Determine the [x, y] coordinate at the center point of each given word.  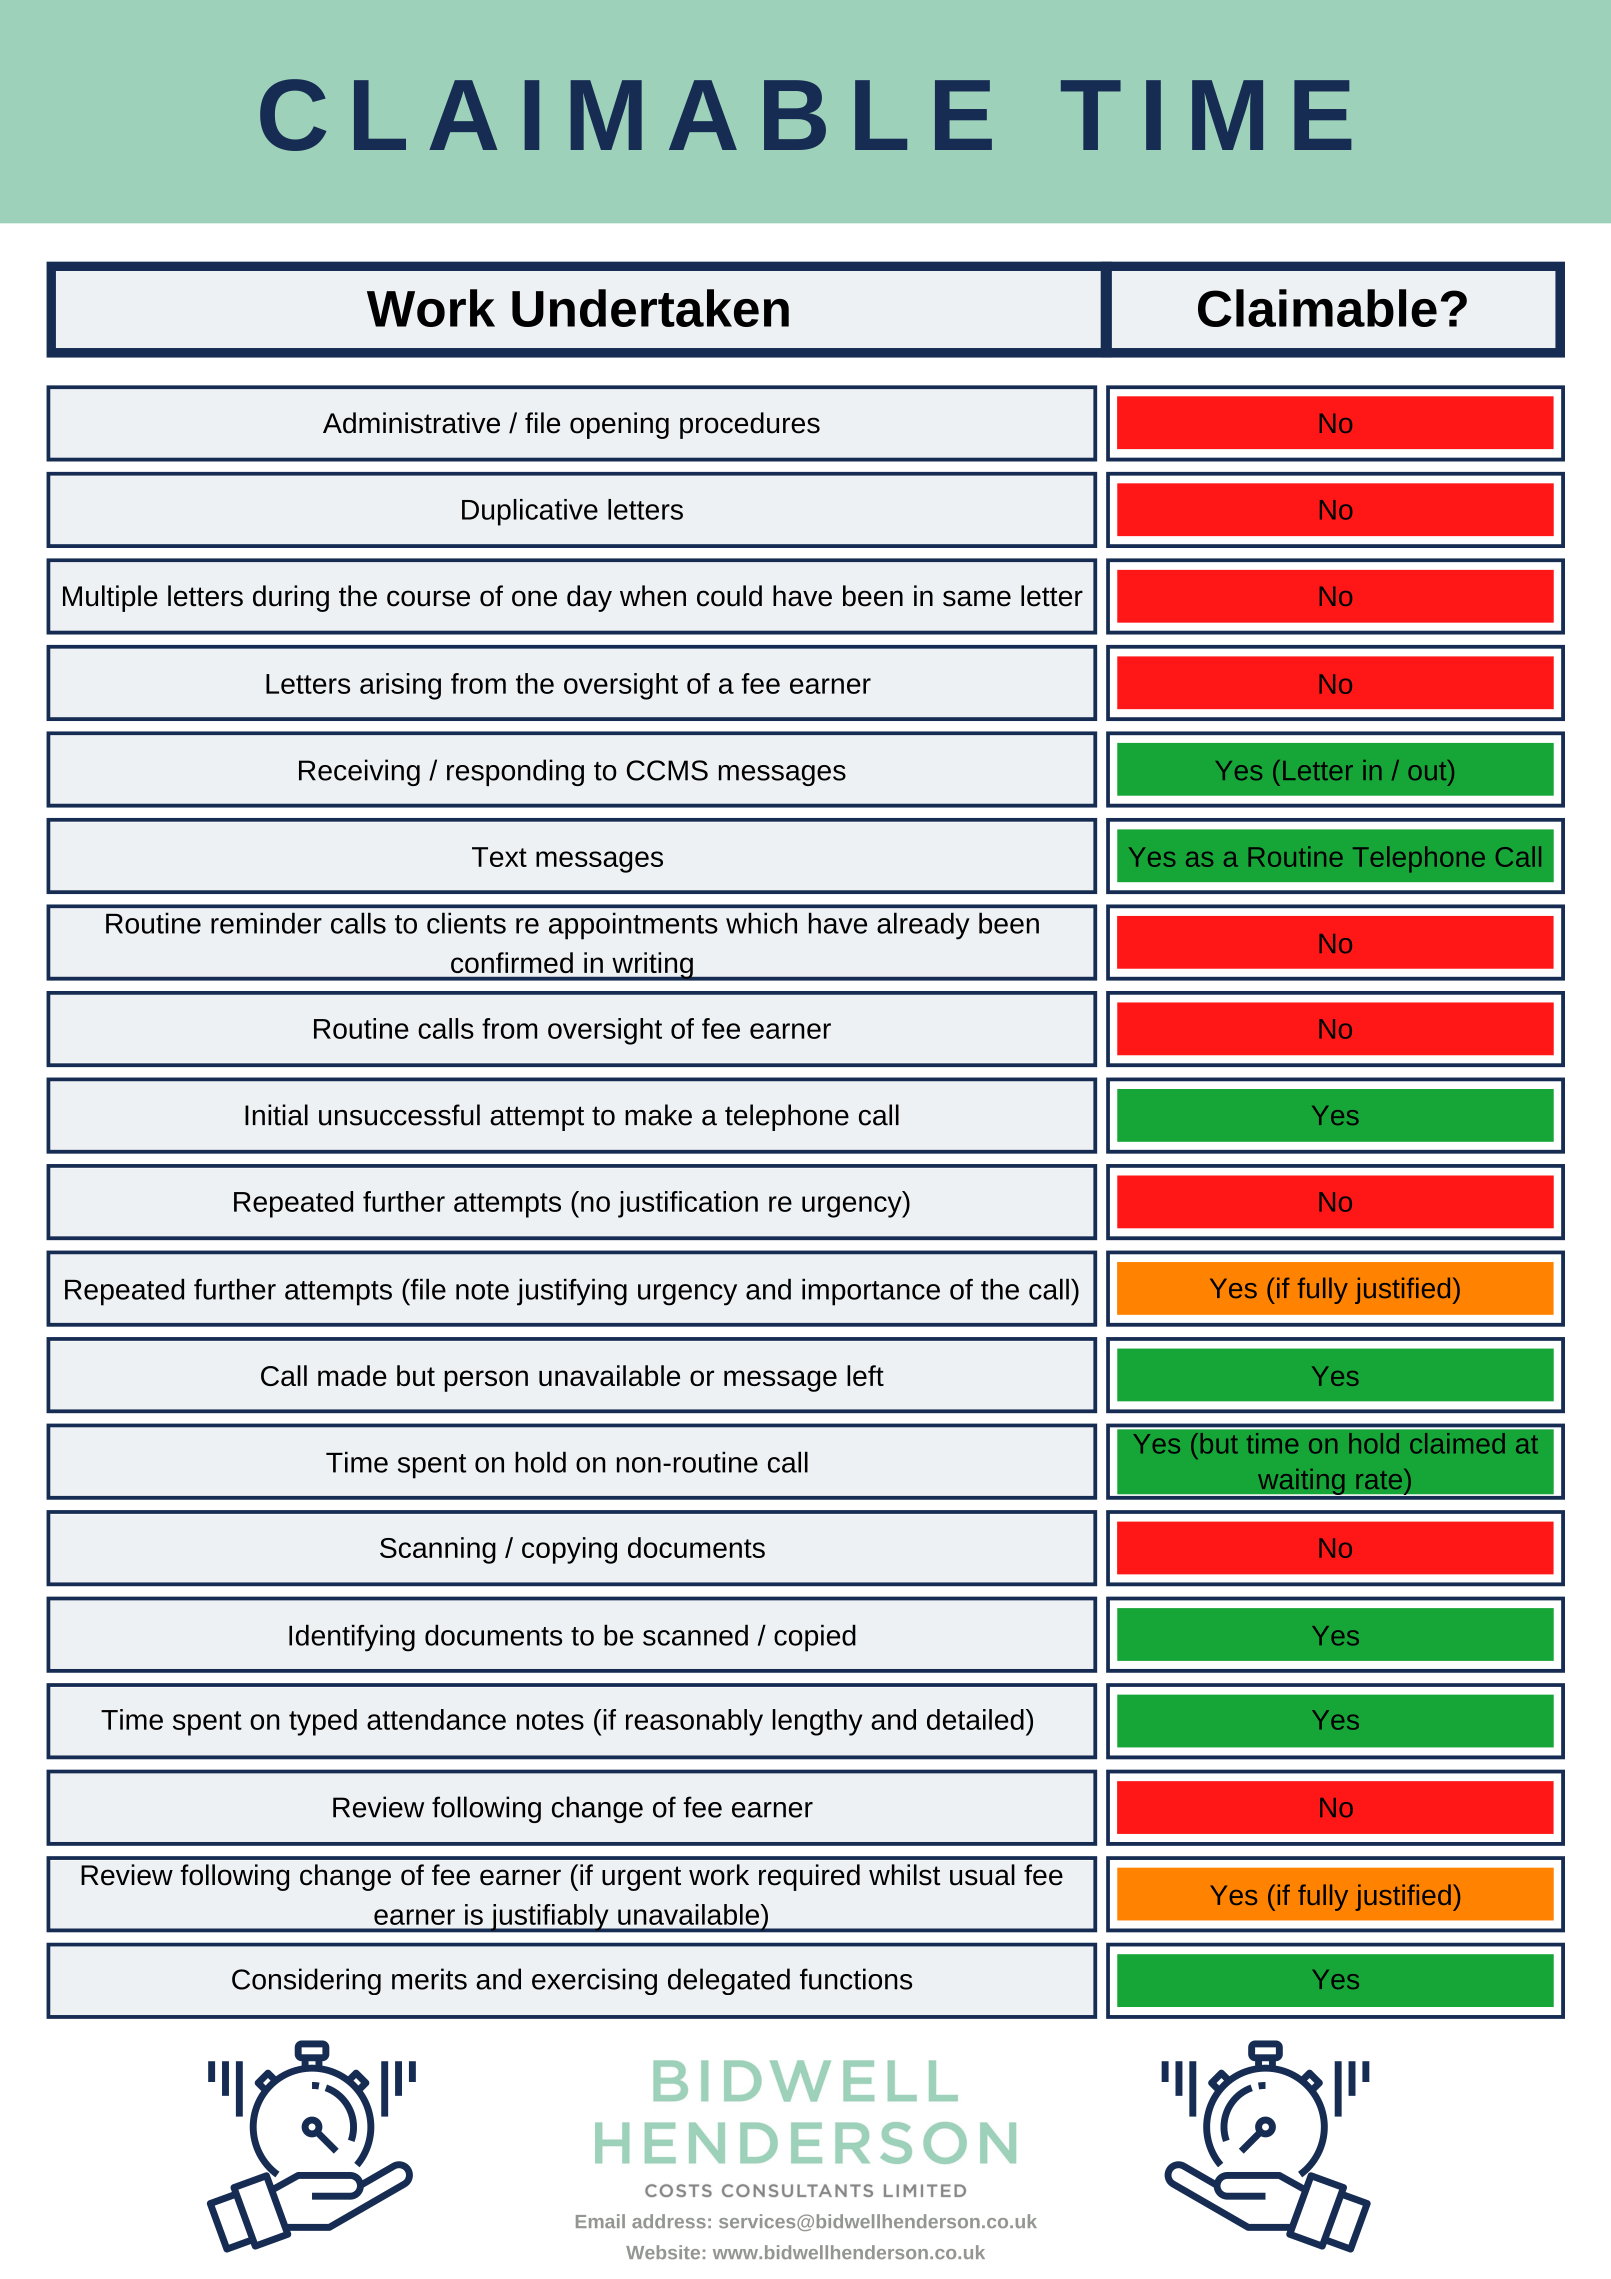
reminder [266, 923]
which [761, 923]
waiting [1301, 1482]
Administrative [411, 423]
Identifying [352, 1638]
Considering [306, 1981]
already [923, 926]
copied [815, 1638]
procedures [750, 425]
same [977, 598]
